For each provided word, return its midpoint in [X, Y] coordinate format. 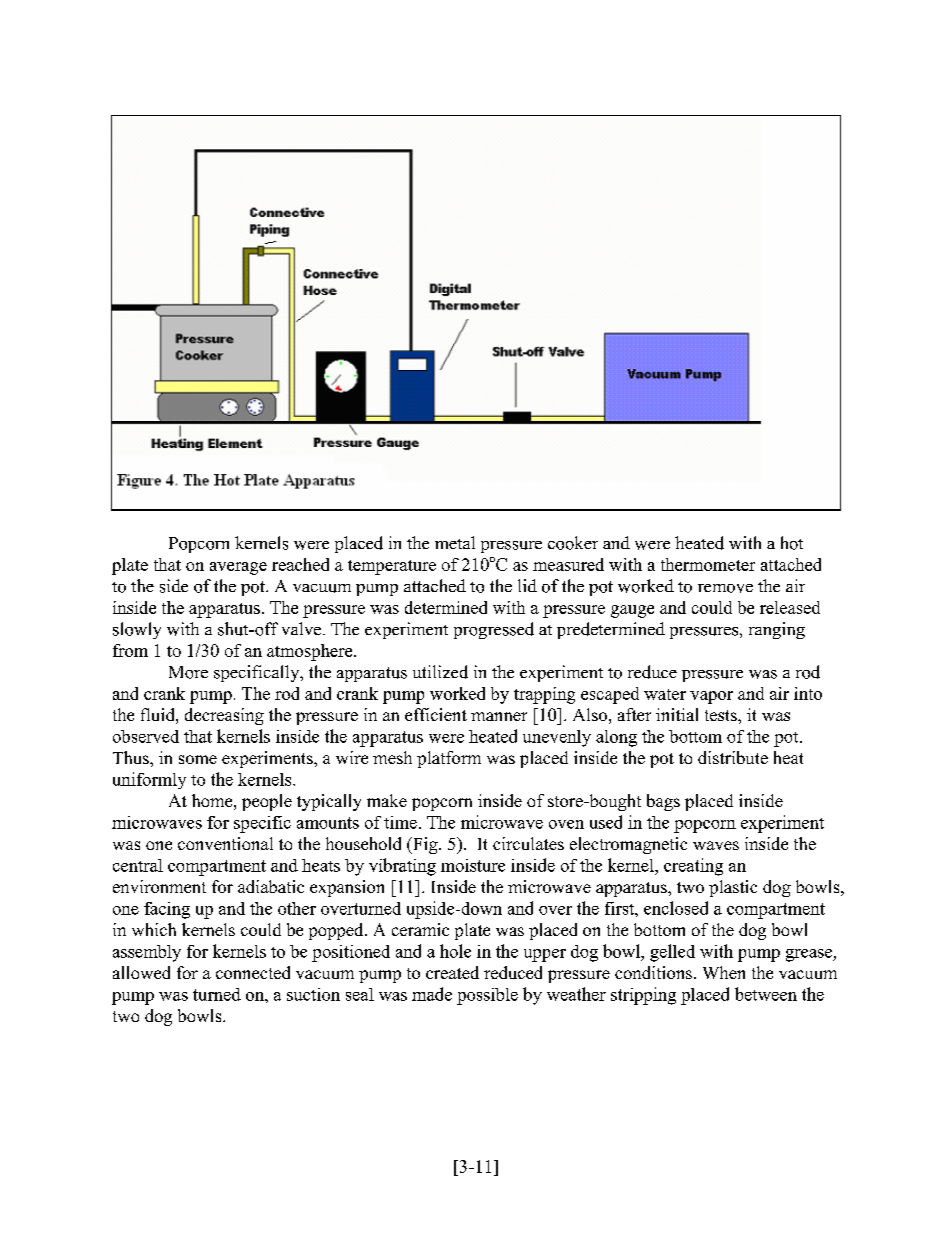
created [452, 972]
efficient [436, 714]
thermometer [708, 564]
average [238, 568]
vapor [711, 697]
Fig [425, 845]
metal [455, 542]
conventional [225, 843]
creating [693, 867]
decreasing [224, 716]
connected [253, 972]
